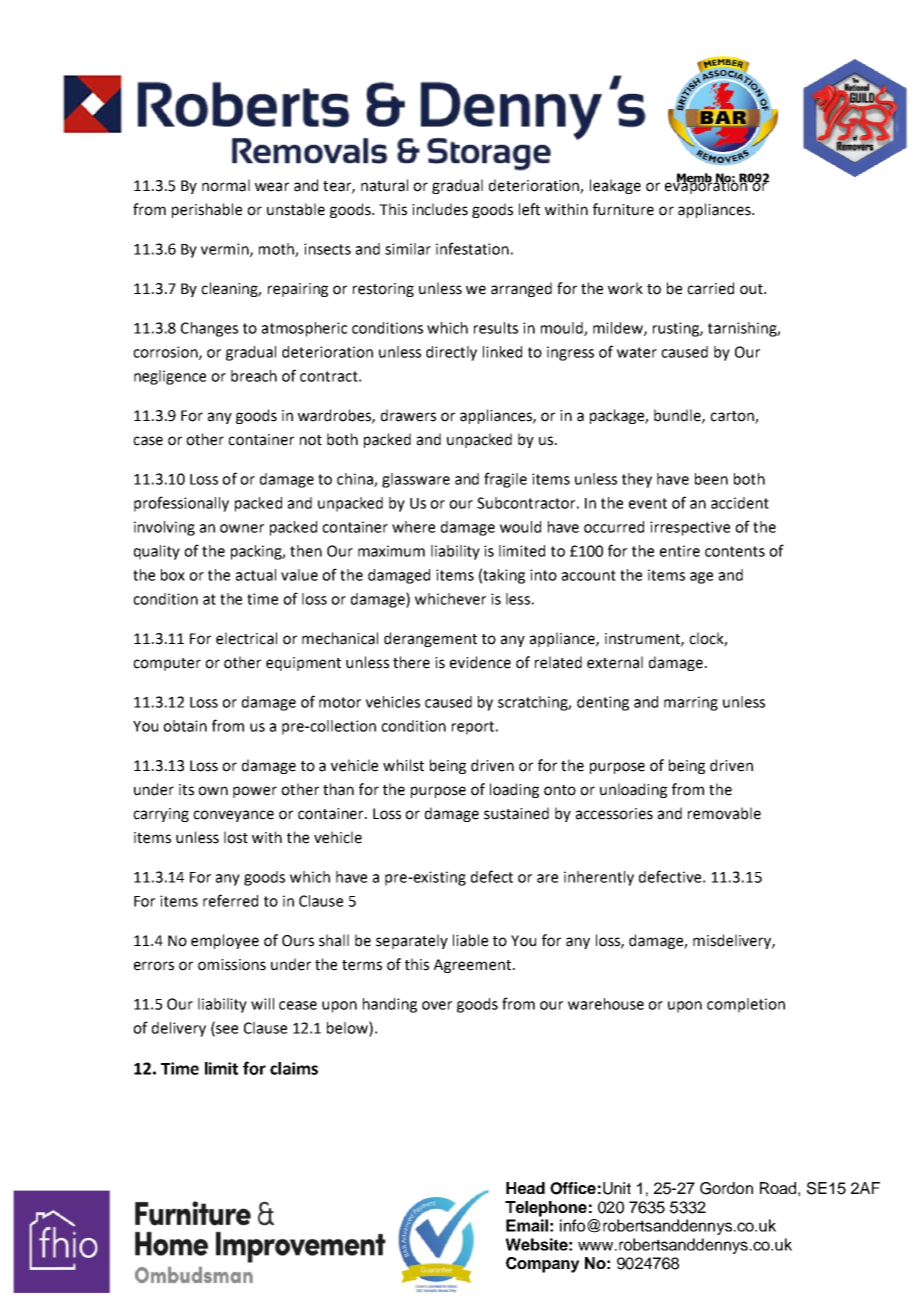  What do you see at coordinates (599, 878) in the screenshot?
I see `inherently` at bounding box center [599, 878].
